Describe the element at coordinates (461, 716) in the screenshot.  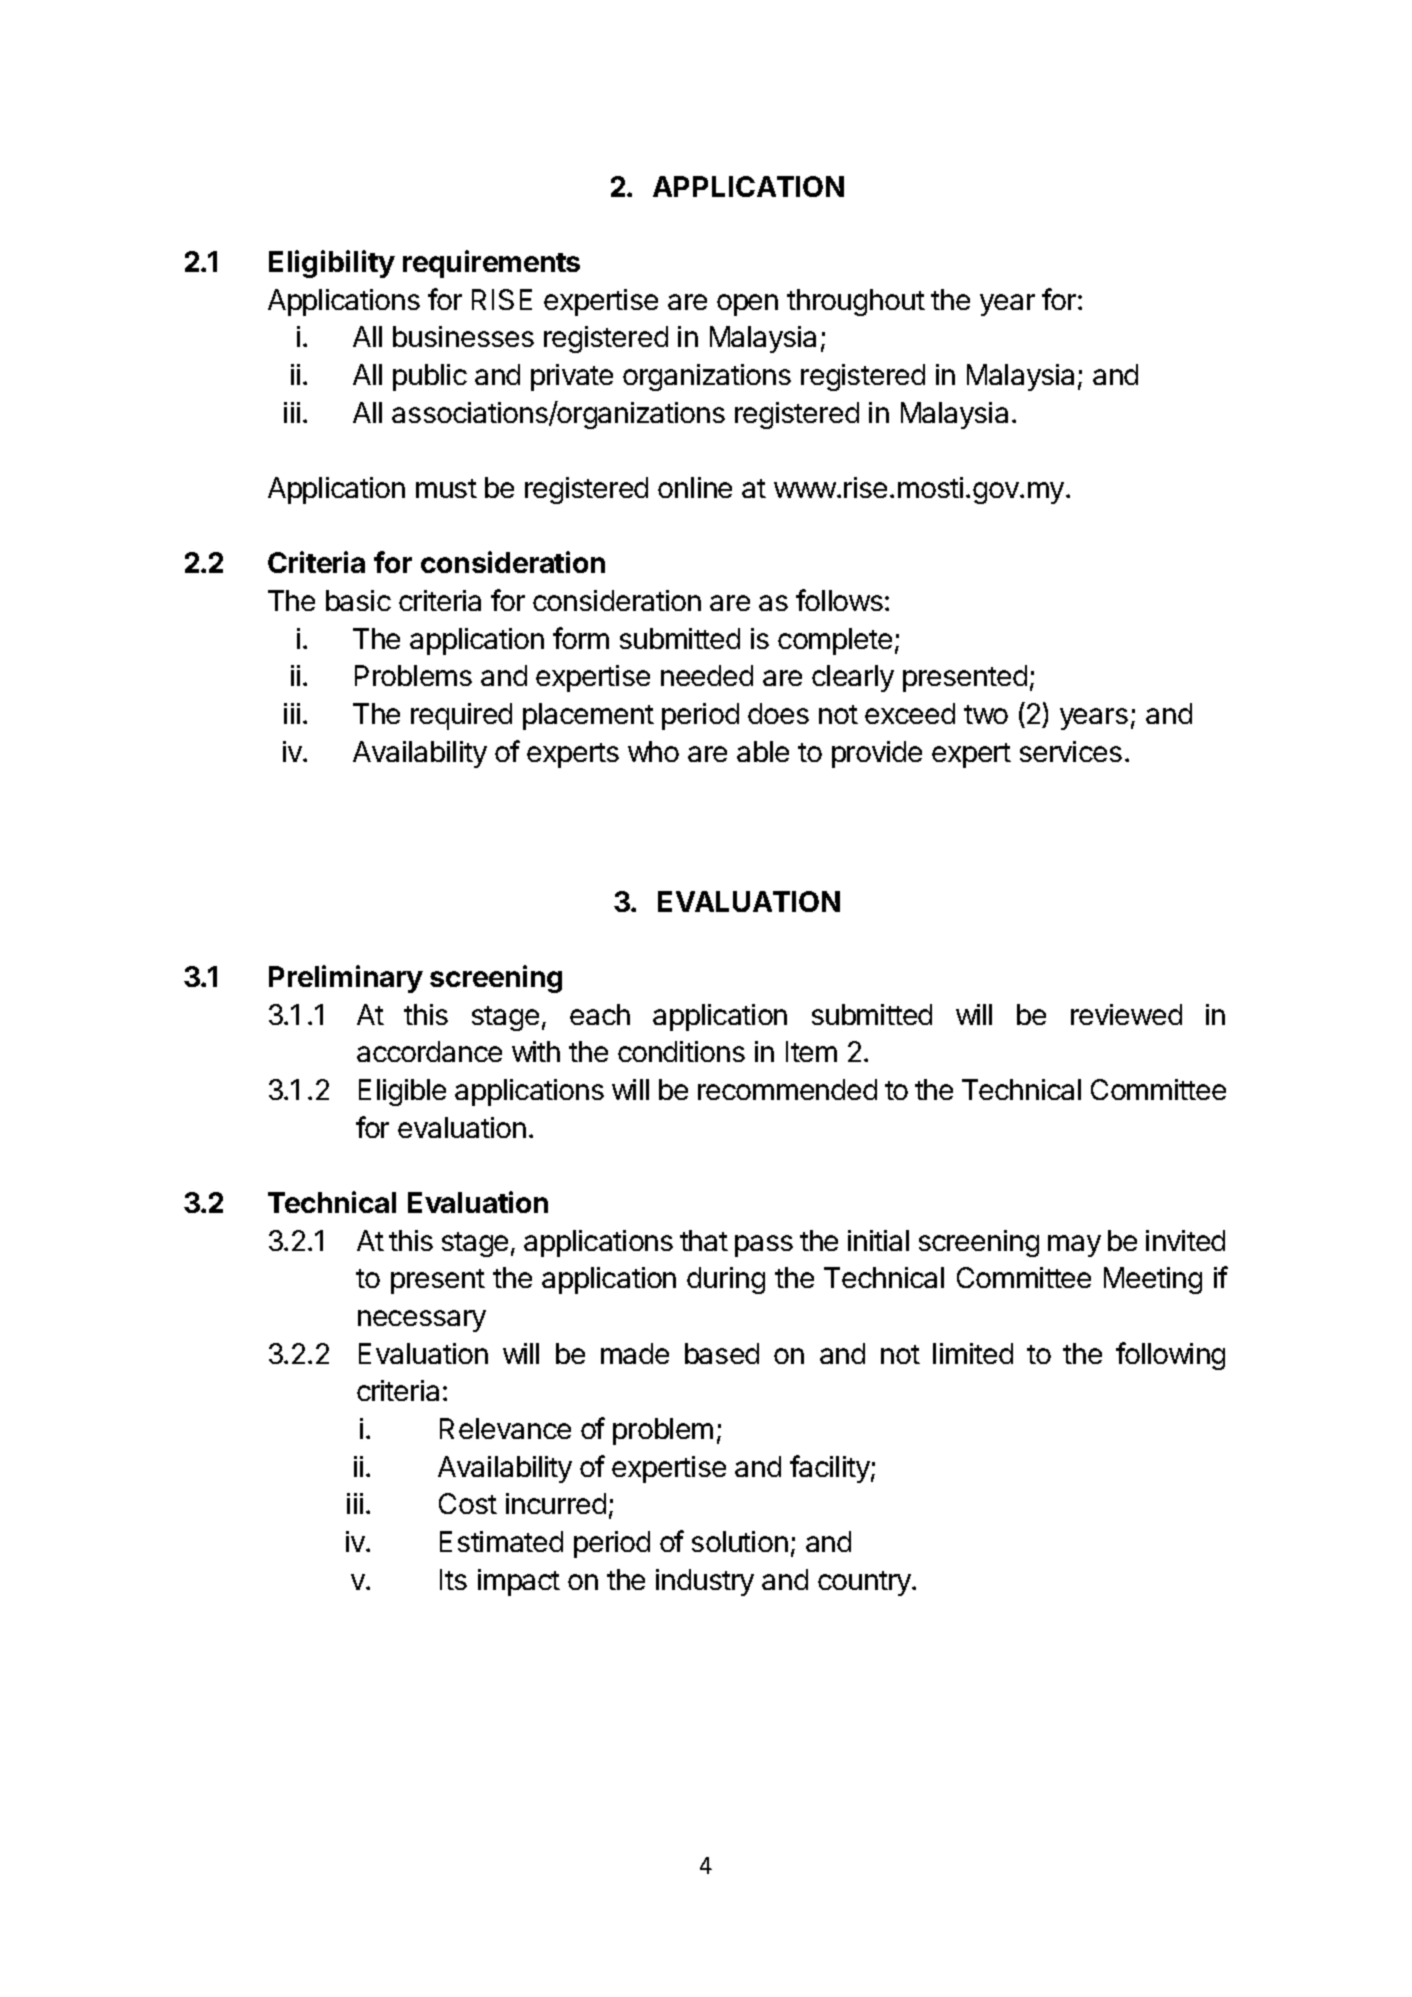
I see `required` at that location.
